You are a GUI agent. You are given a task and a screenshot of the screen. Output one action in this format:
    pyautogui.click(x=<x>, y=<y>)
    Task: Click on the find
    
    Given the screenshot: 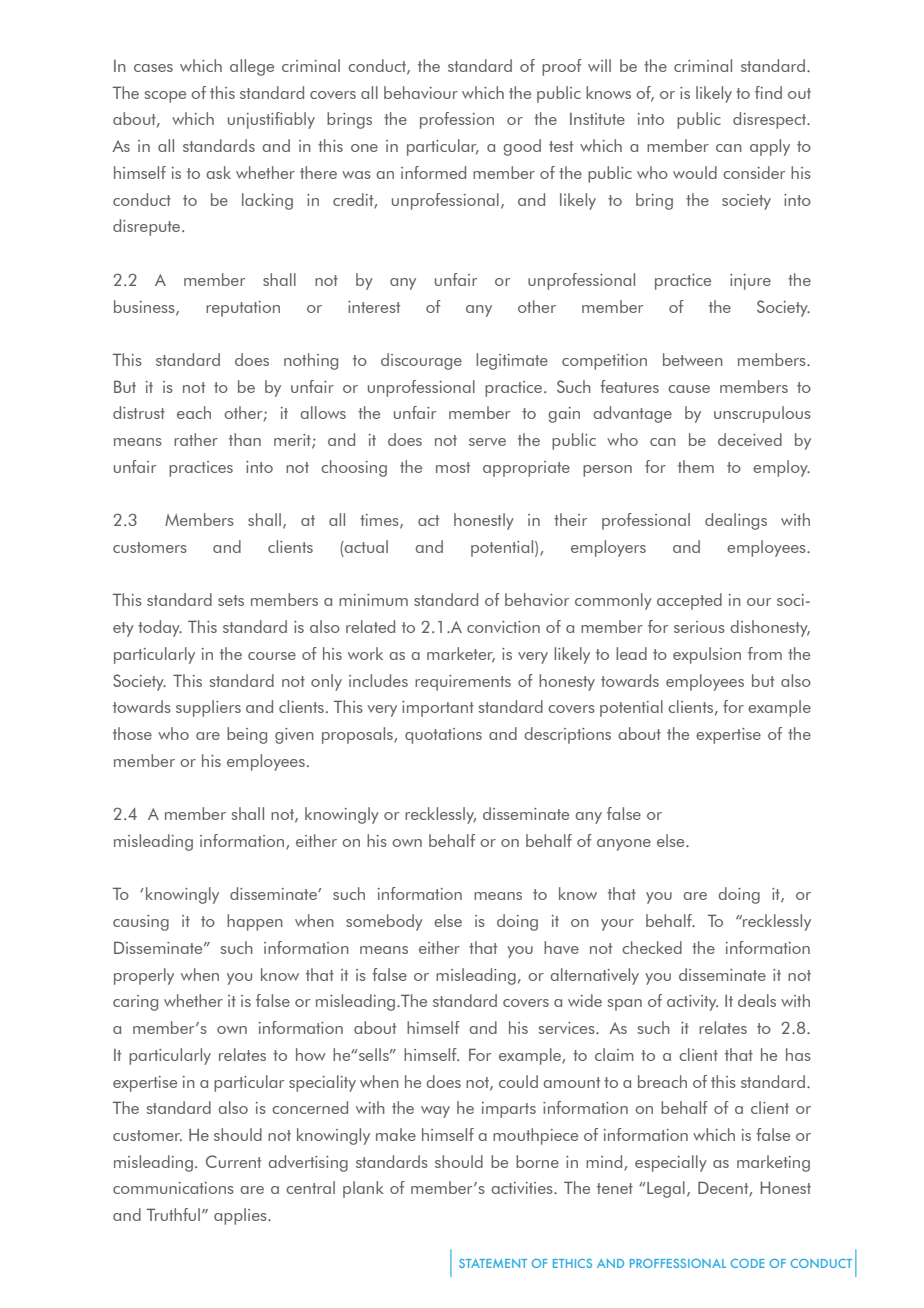 What is the action you would take?
    pyautogui.click(x=768, y=92)
